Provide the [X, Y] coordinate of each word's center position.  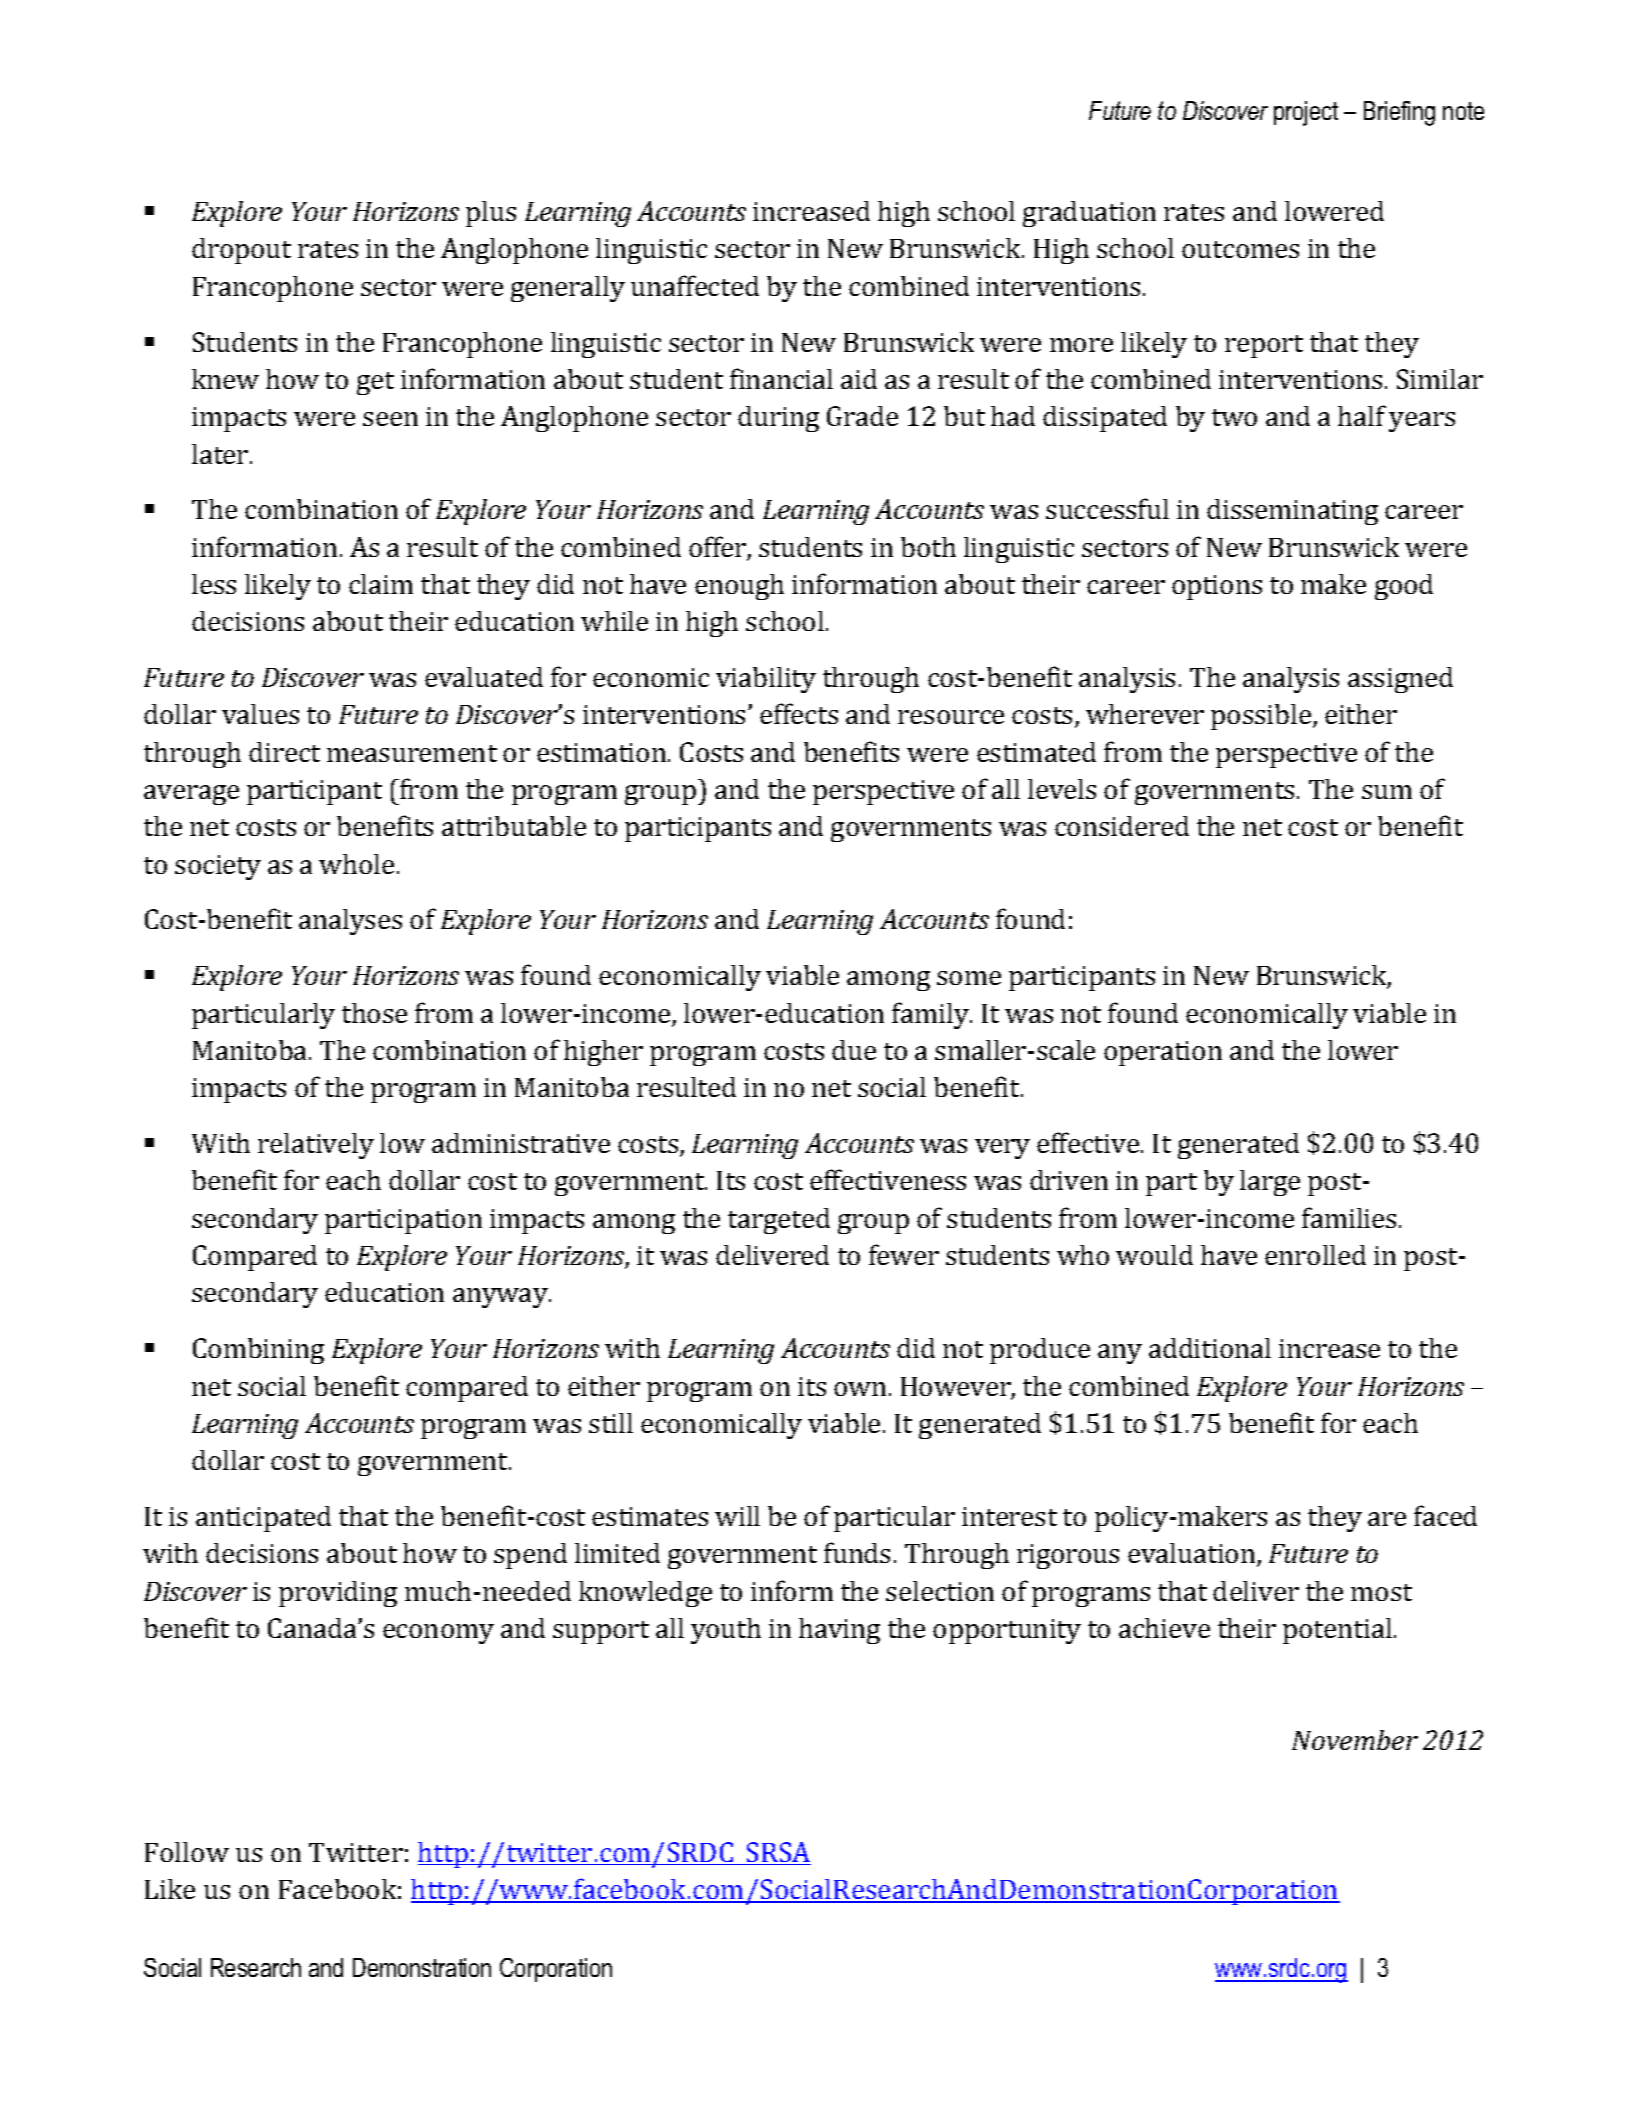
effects [799, 713]
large [1270, 1183]
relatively [316, 1146]
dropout [241, 251]
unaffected [695, 285]
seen [390, 419]
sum [1387, 792]
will [737, 1516]
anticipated [263, 1519]
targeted [779, 1221]
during [778, 419]
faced [1445, 1515]
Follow [187, 1852]
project [1306, 113]
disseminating [1292, 512]
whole [356, 864]
